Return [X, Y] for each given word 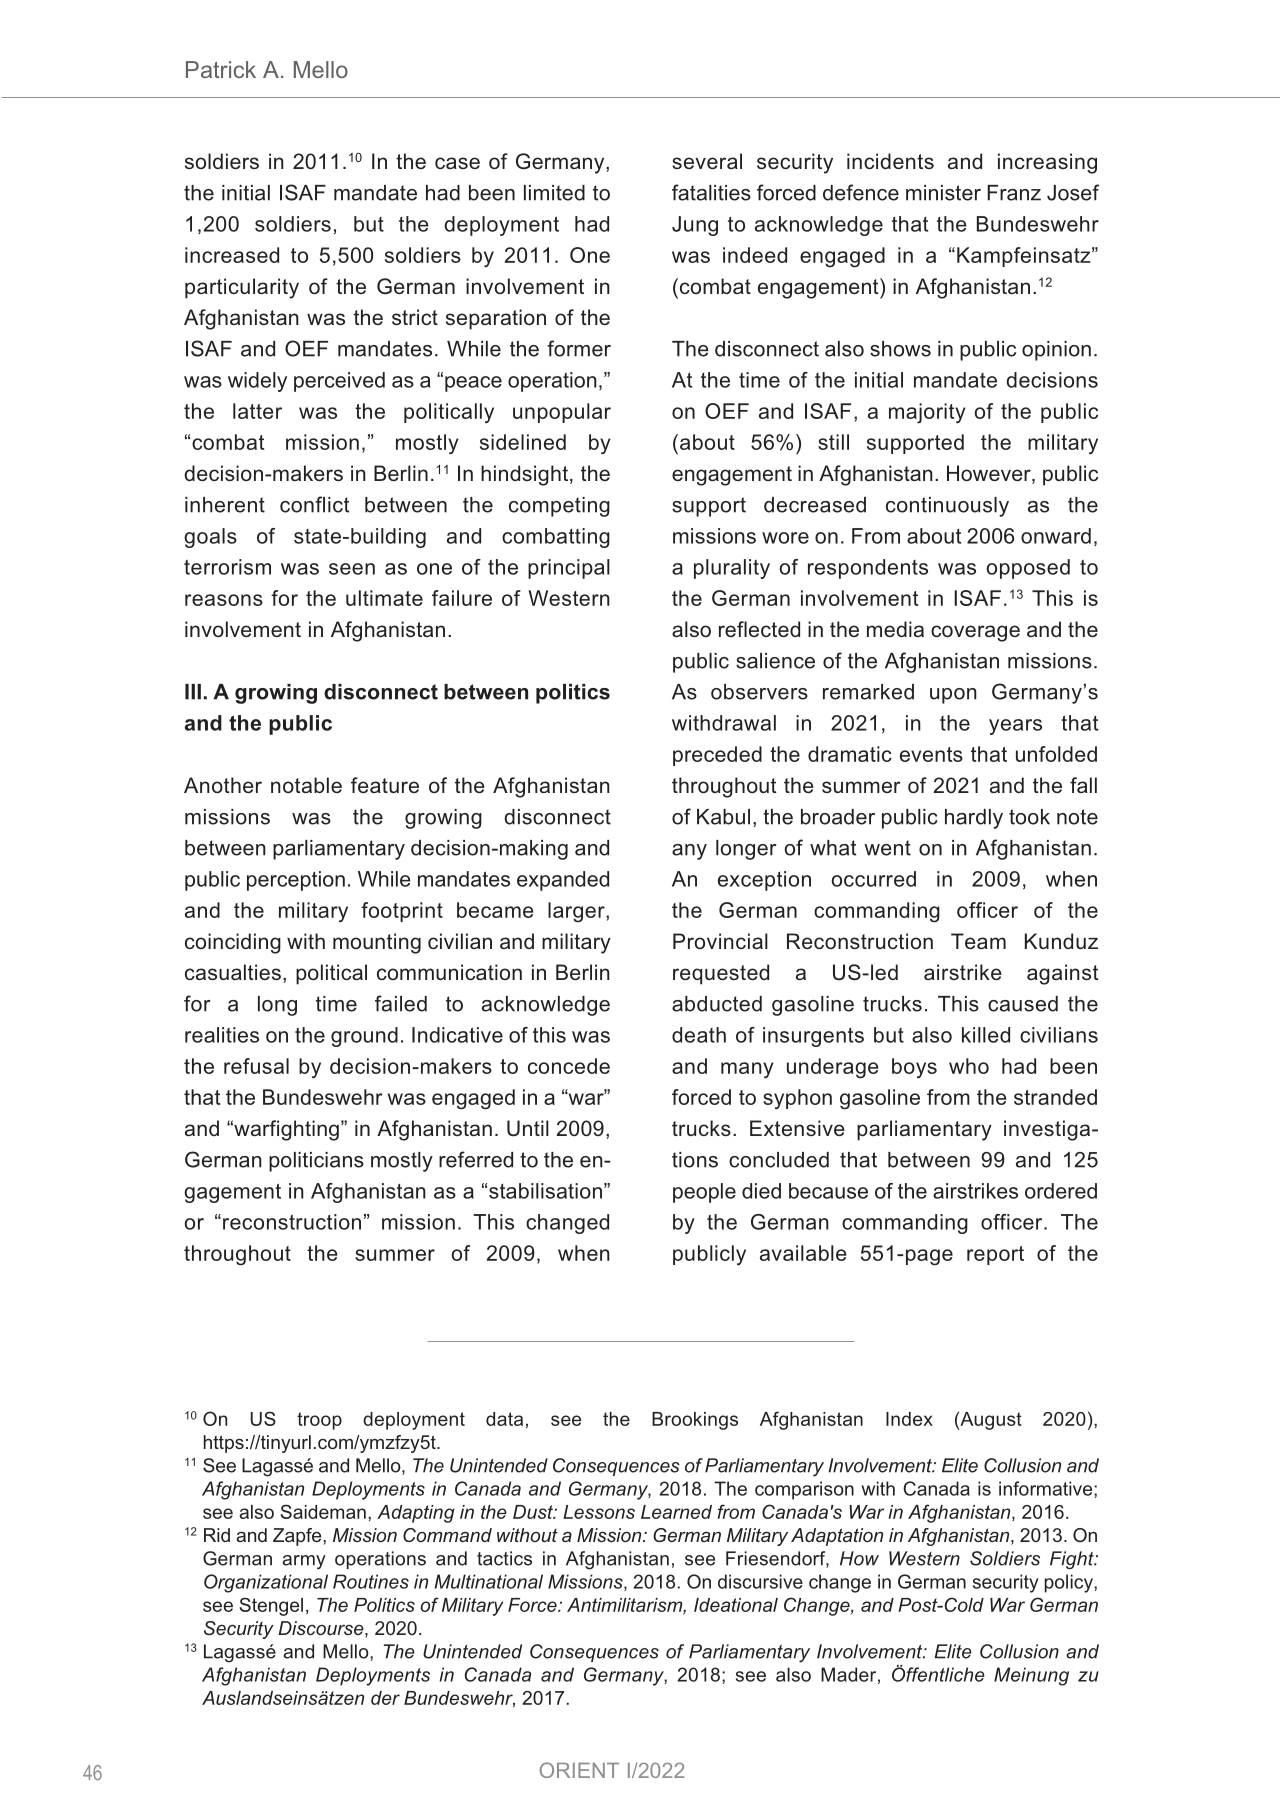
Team [978, 941]
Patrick [221, 69]
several [707, 161]
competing [559, 507]
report [995, 1255]
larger [577, 912]
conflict [314, 504]
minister [943, 193]
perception [296, 881]
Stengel [271, 1606]
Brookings [695, 1421]
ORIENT [579, 1770]
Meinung [1031, 1676]
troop [319, 1421]
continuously [947, 507]
